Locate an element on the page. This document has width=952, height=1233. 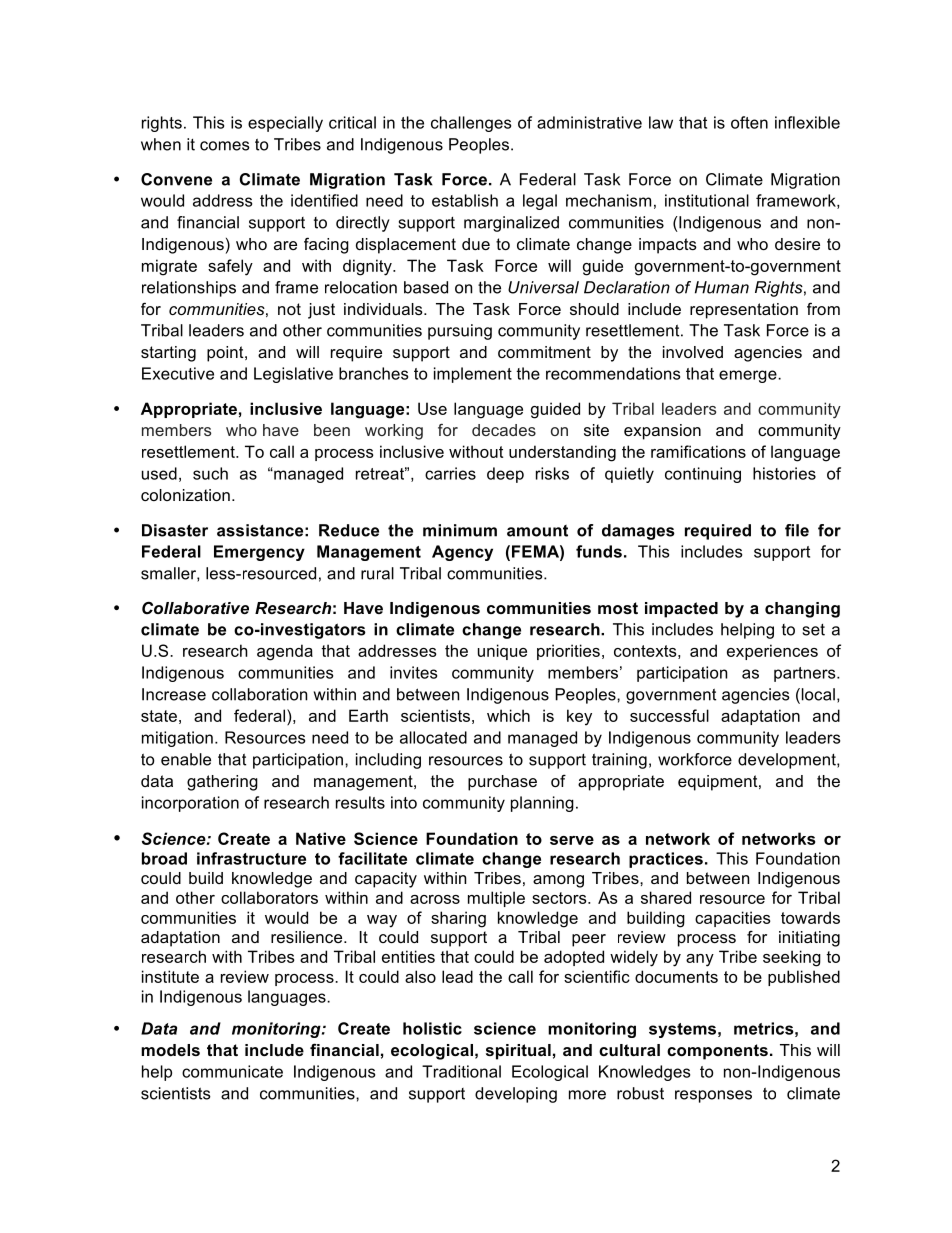
often is located at coordinates (749, 122).
